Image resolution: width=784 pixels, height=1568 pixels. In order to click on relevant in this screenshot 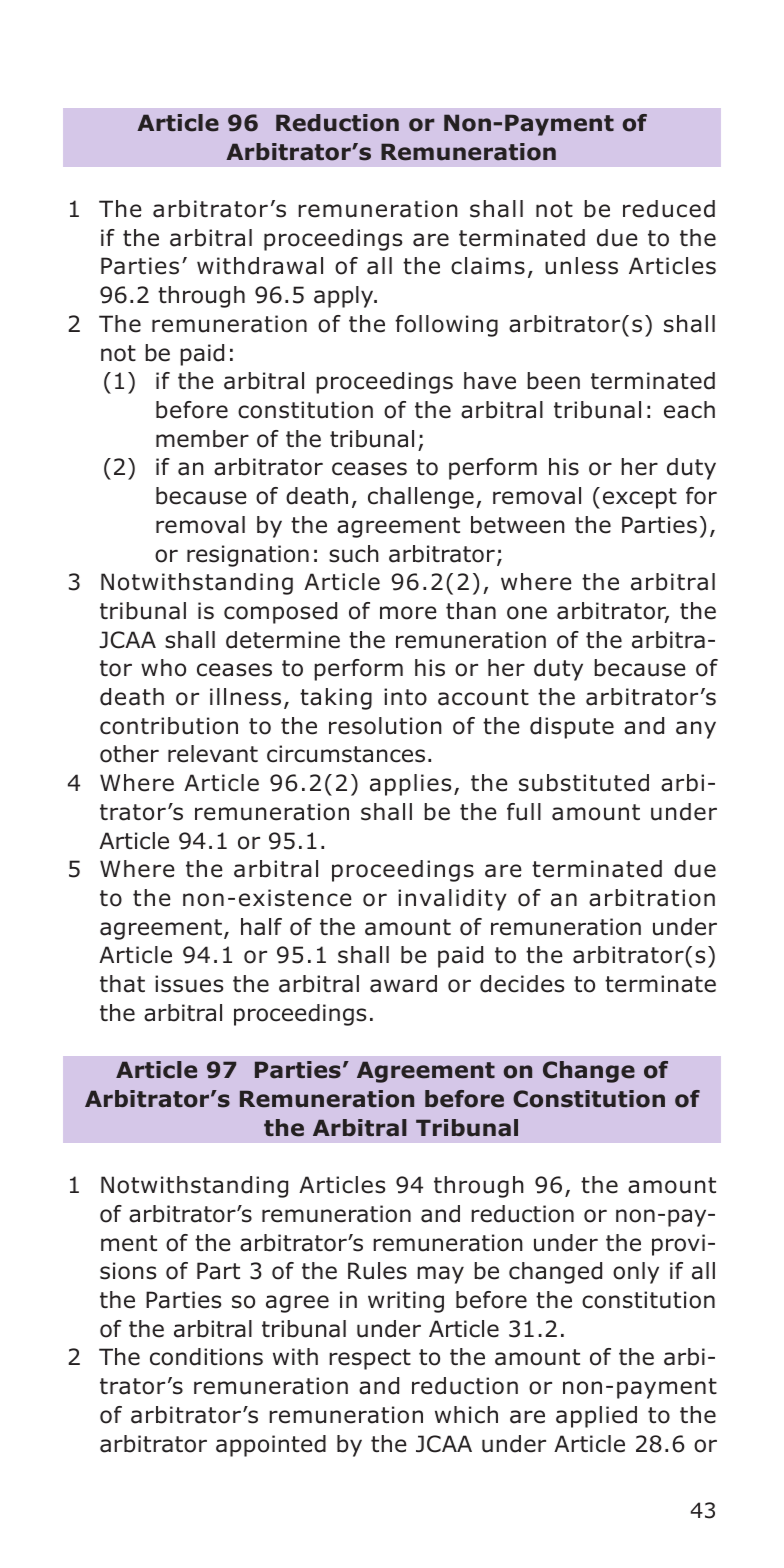, I will do `click(213, 754)`.
